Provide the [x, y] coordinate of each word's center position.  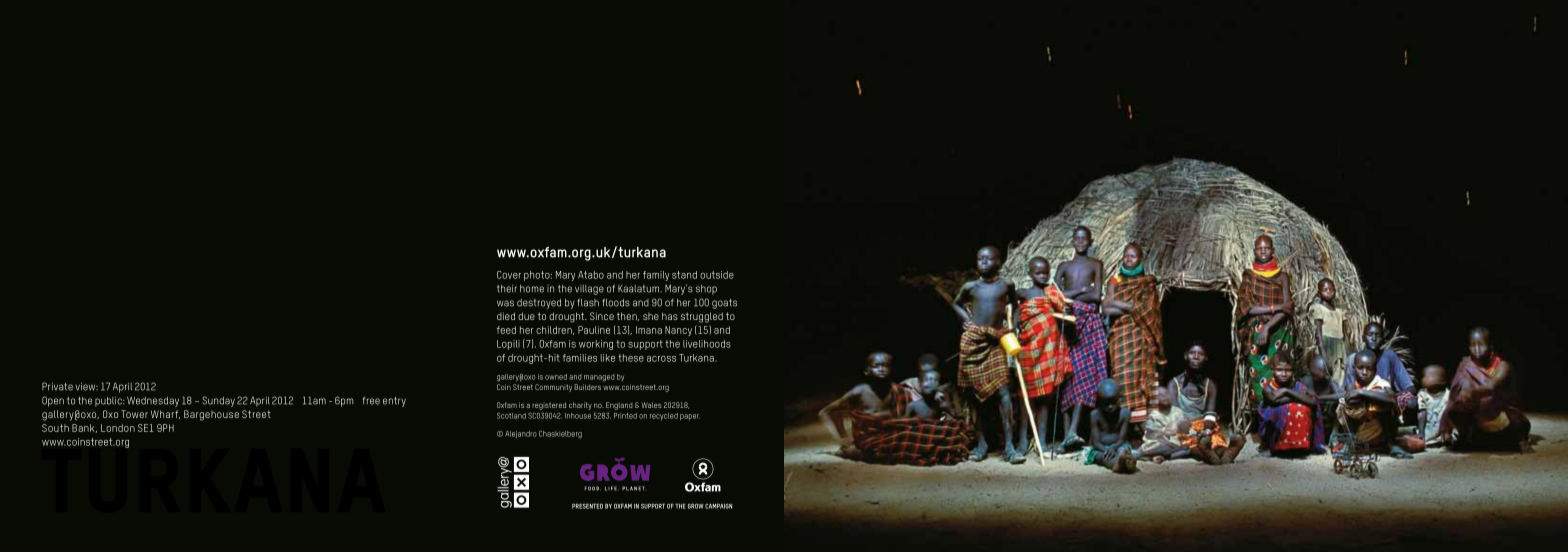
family [656, 276]
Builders [587, 387]
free [371, 401]
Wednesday [153, 402]
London [118, 428]
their [507, 289]
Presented [587, 506]
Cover [509, 275]
